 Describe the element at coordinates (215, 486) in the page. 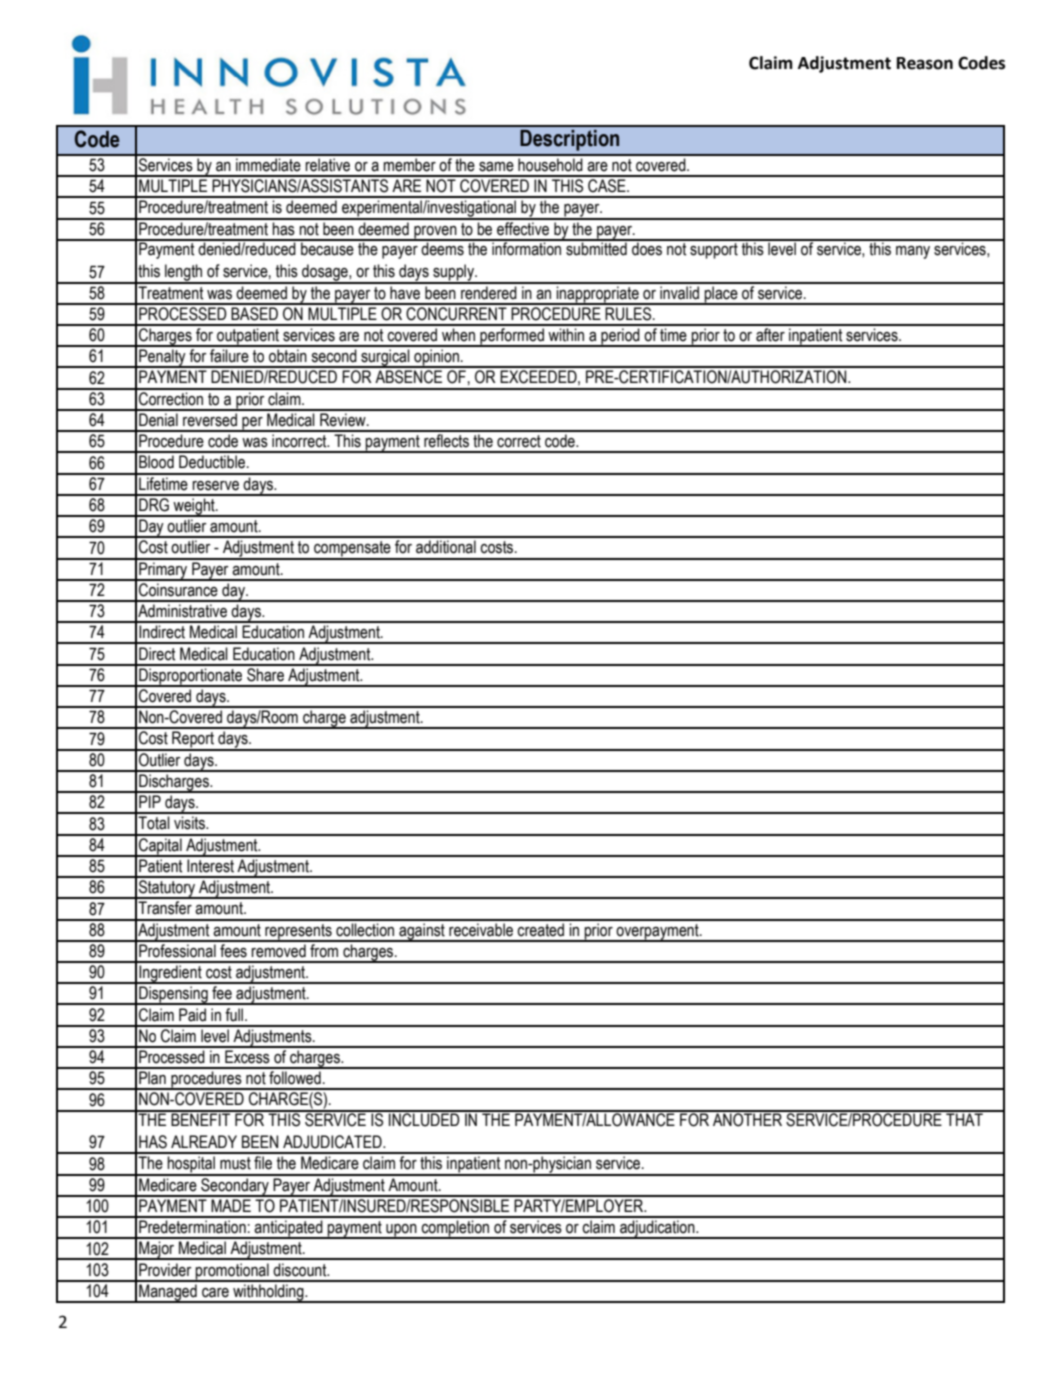

I see `reserve` at that location.
